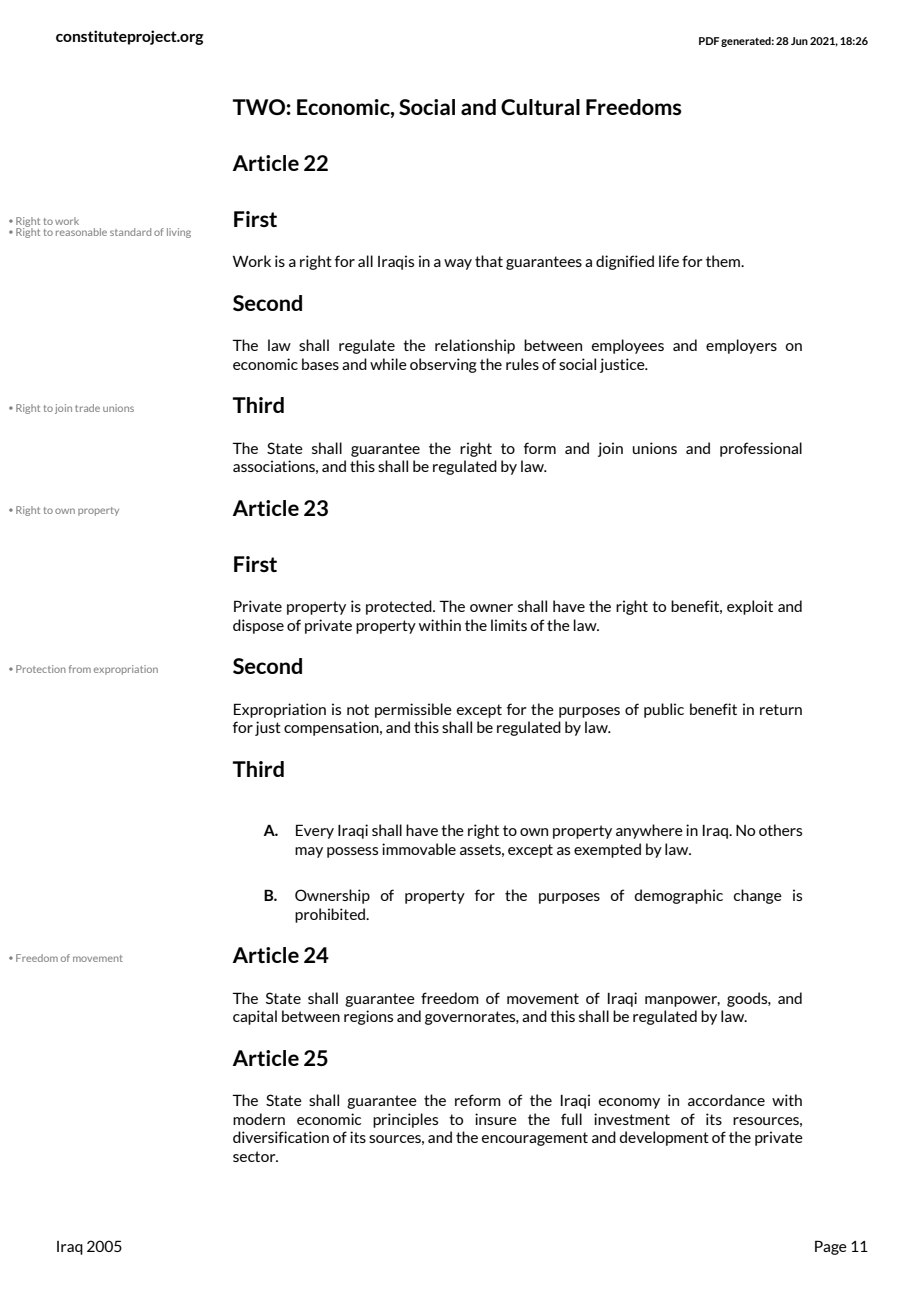  I want to click on protected, so click(400, 607).
